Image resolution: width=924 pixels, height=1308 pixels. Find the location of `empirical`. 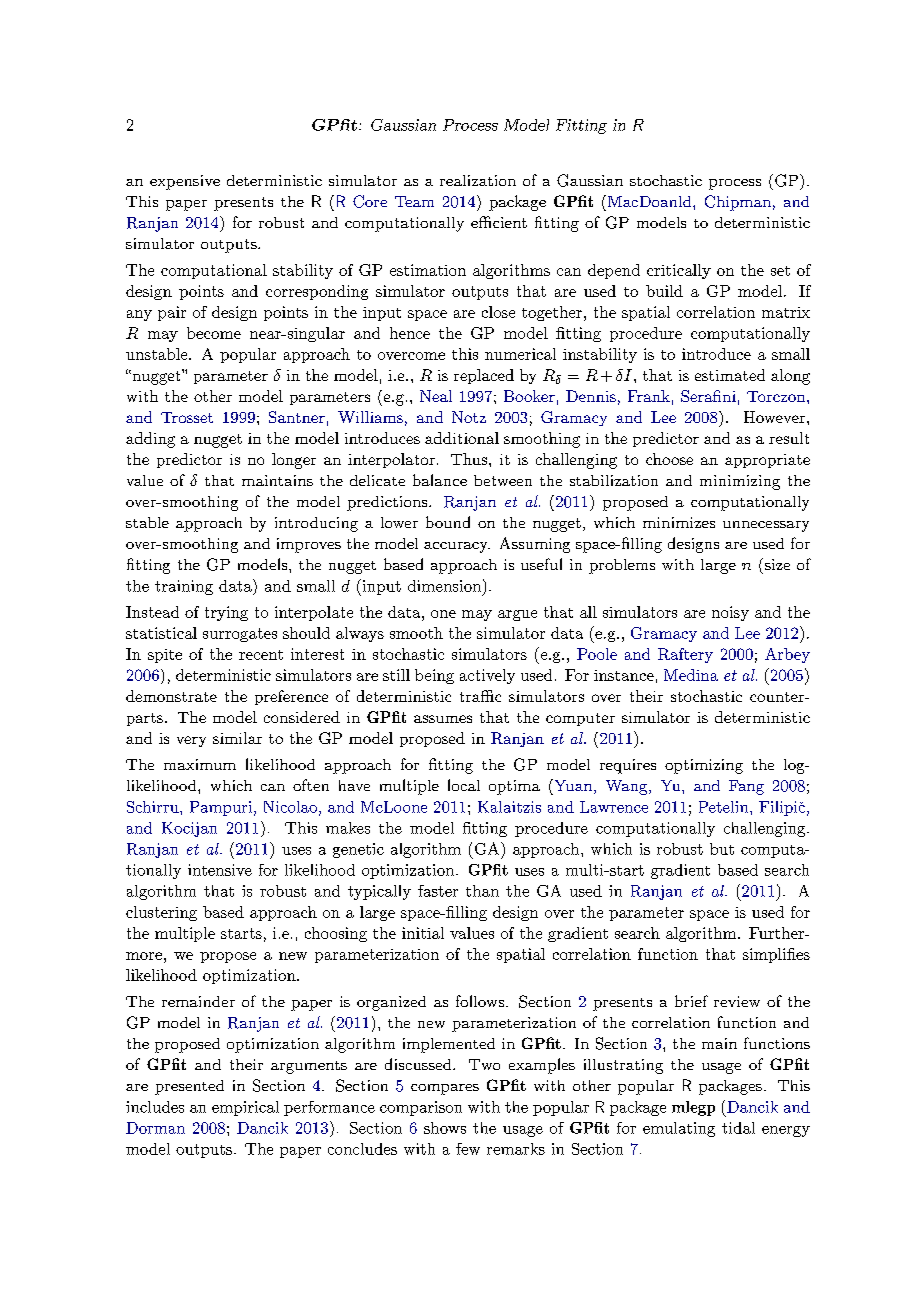

empirical is located at coordinates (245, 1108).
